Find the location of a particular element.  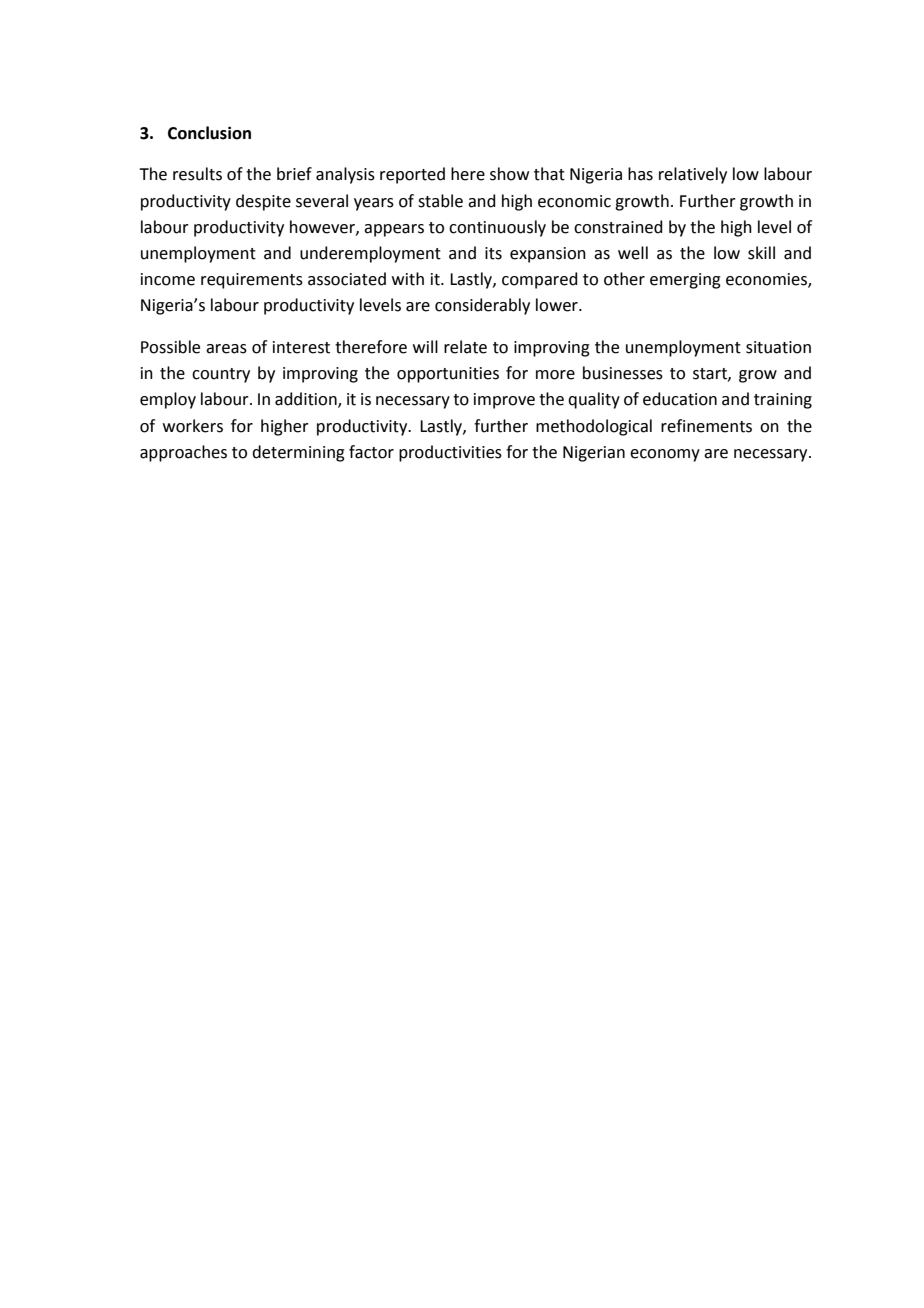

Conclusion is located at coordinates (209, 133).
